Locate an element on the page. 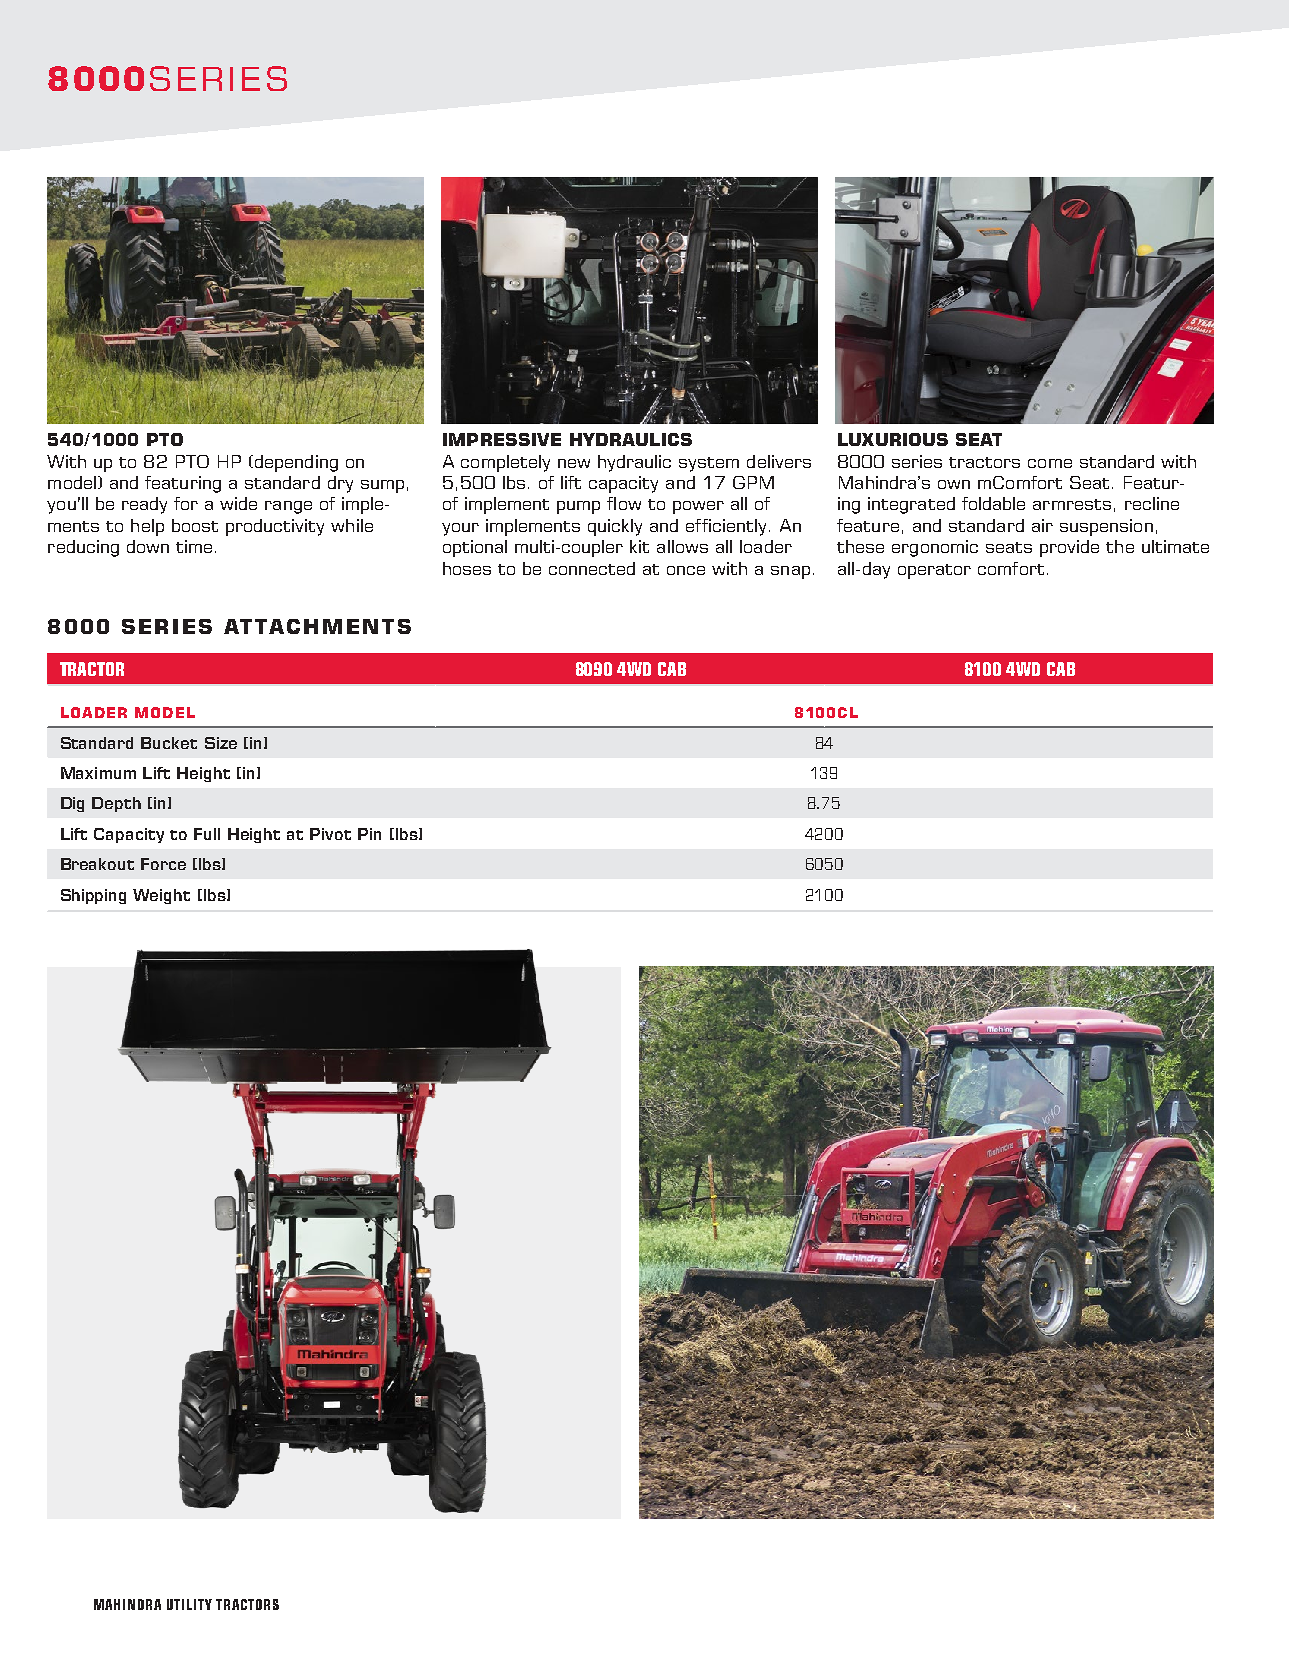 The width and height of the document is (1289, 1668). wide is located at coordinates (238, 503).
